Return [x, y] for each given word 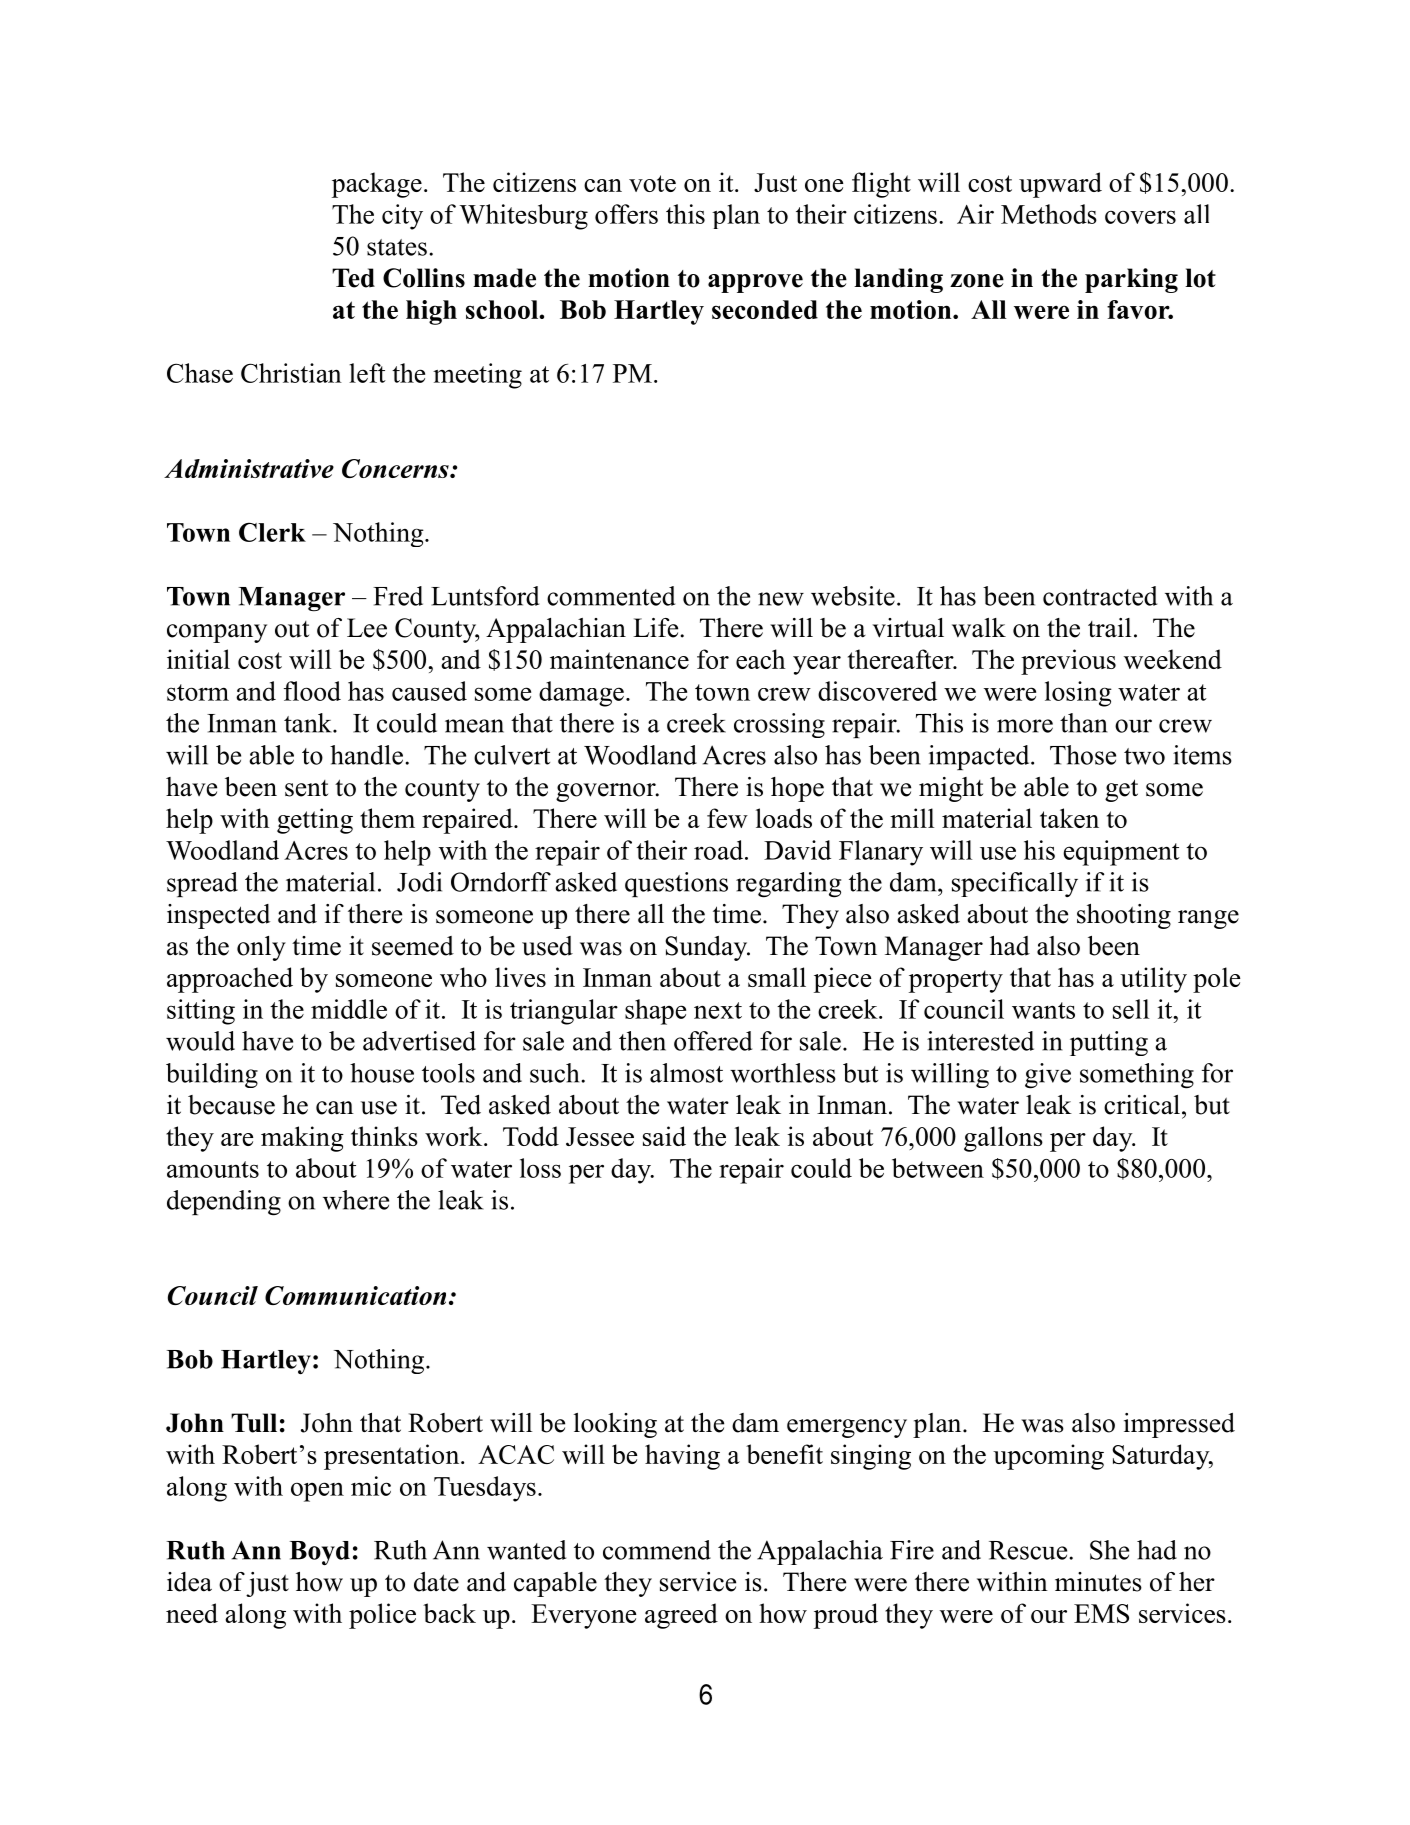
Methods [1049, 214]
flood [312, 691]
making [302, 1139]
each [761, 659]
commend [657, 1550]
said [664, 1136]
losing [1078, 694]
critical [1142, 1105]
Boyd [320, 1553]
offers [626, 214]
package [377, 185]
